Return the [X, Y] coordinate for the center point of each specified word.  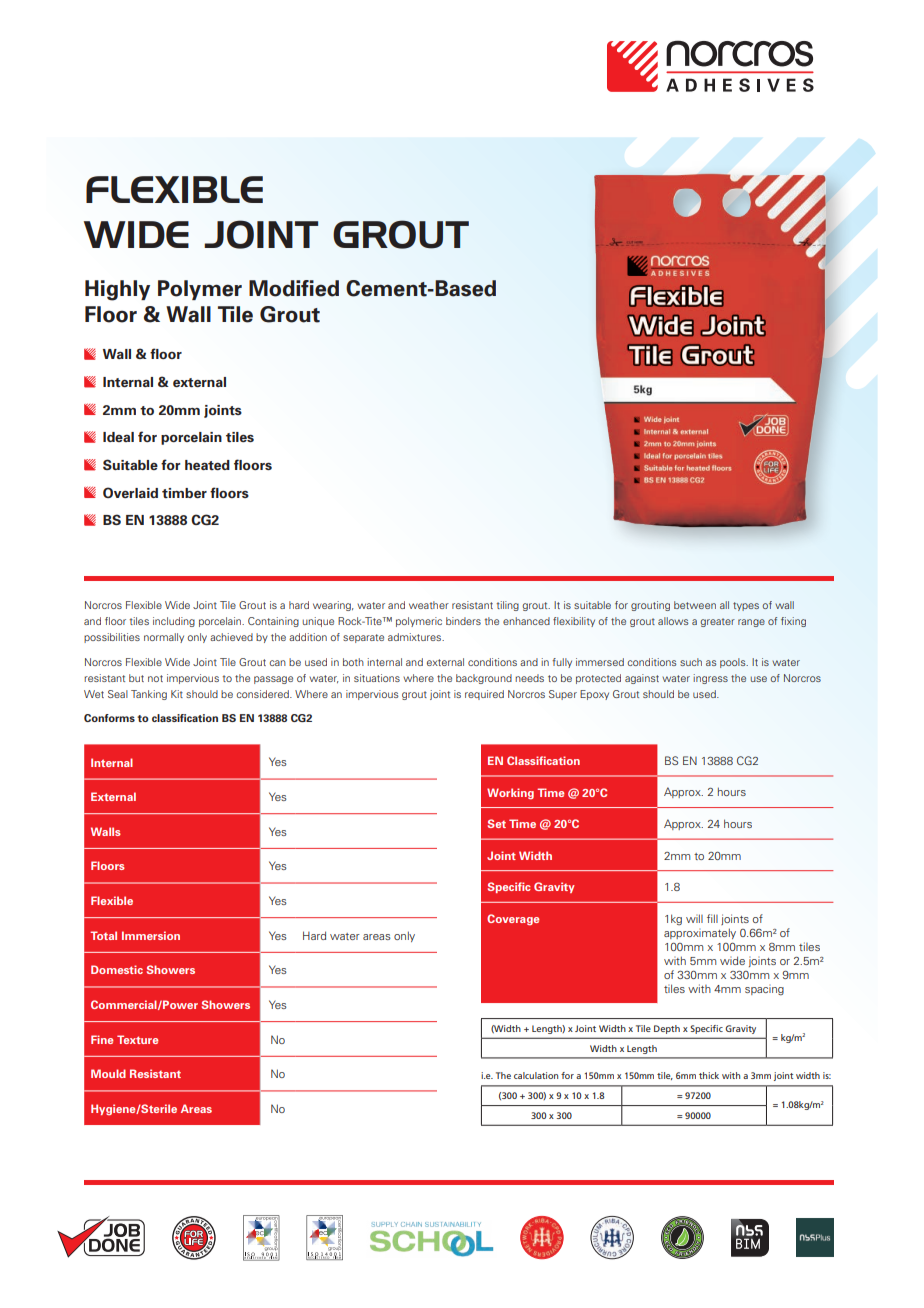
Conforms [109, 718]
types [746, 606]
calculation [536, 1075]
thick [709, 1075]
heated [207, 465]
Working [510, 794]
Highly [117, 290]
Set [497, 823]
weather [429, 605]
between [695, 605]
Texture [137, 1039]
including [174, 622]
